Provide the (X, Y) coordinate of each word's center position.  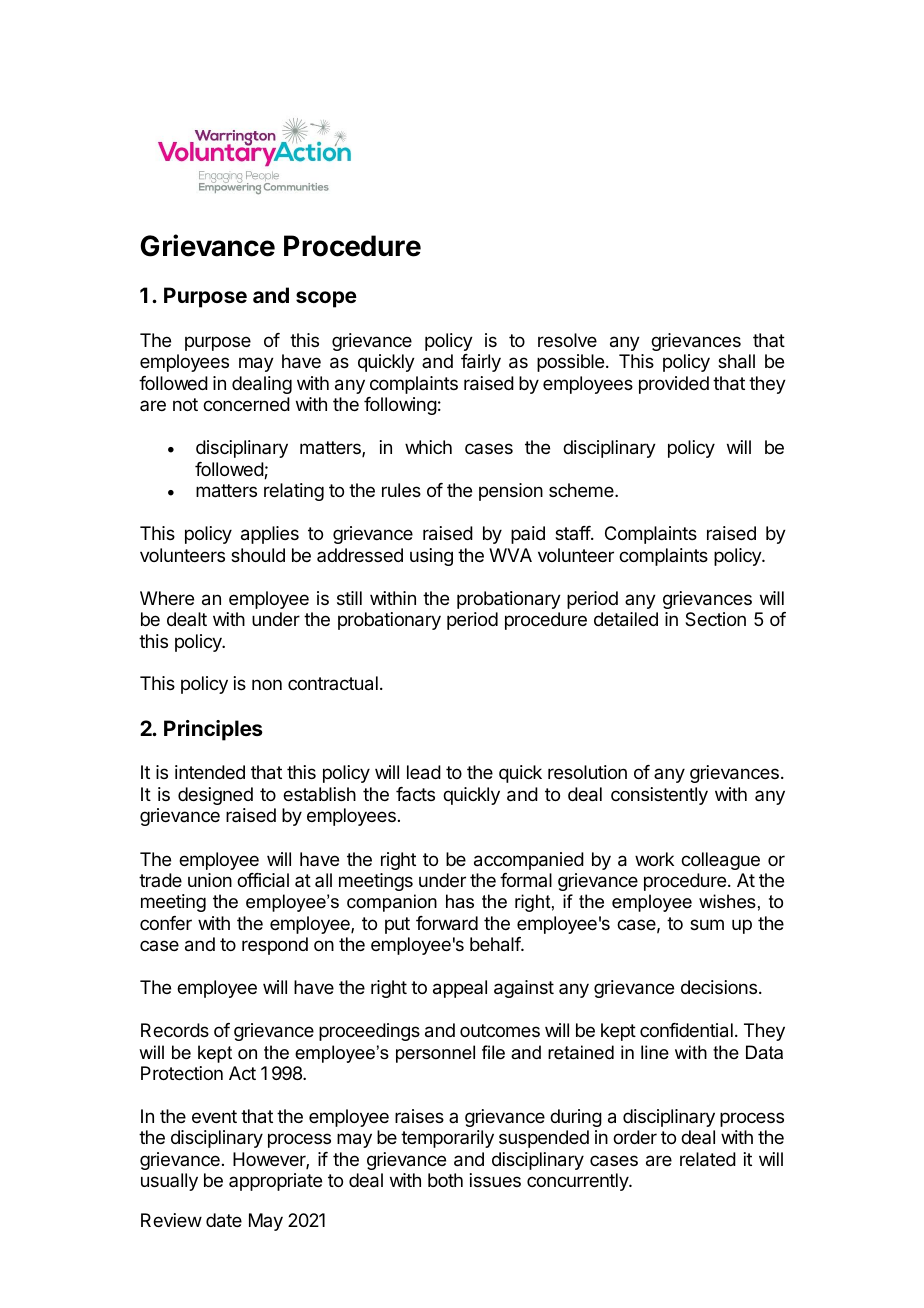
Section (715, 619)
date (224, 1220)
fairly (481, 363)
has (460, 901)
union (210, 880)
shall (736, 361)
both (445, 1180)
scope (326, 299)
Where (167, 598)
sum (707, 924)
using (431, 557)
